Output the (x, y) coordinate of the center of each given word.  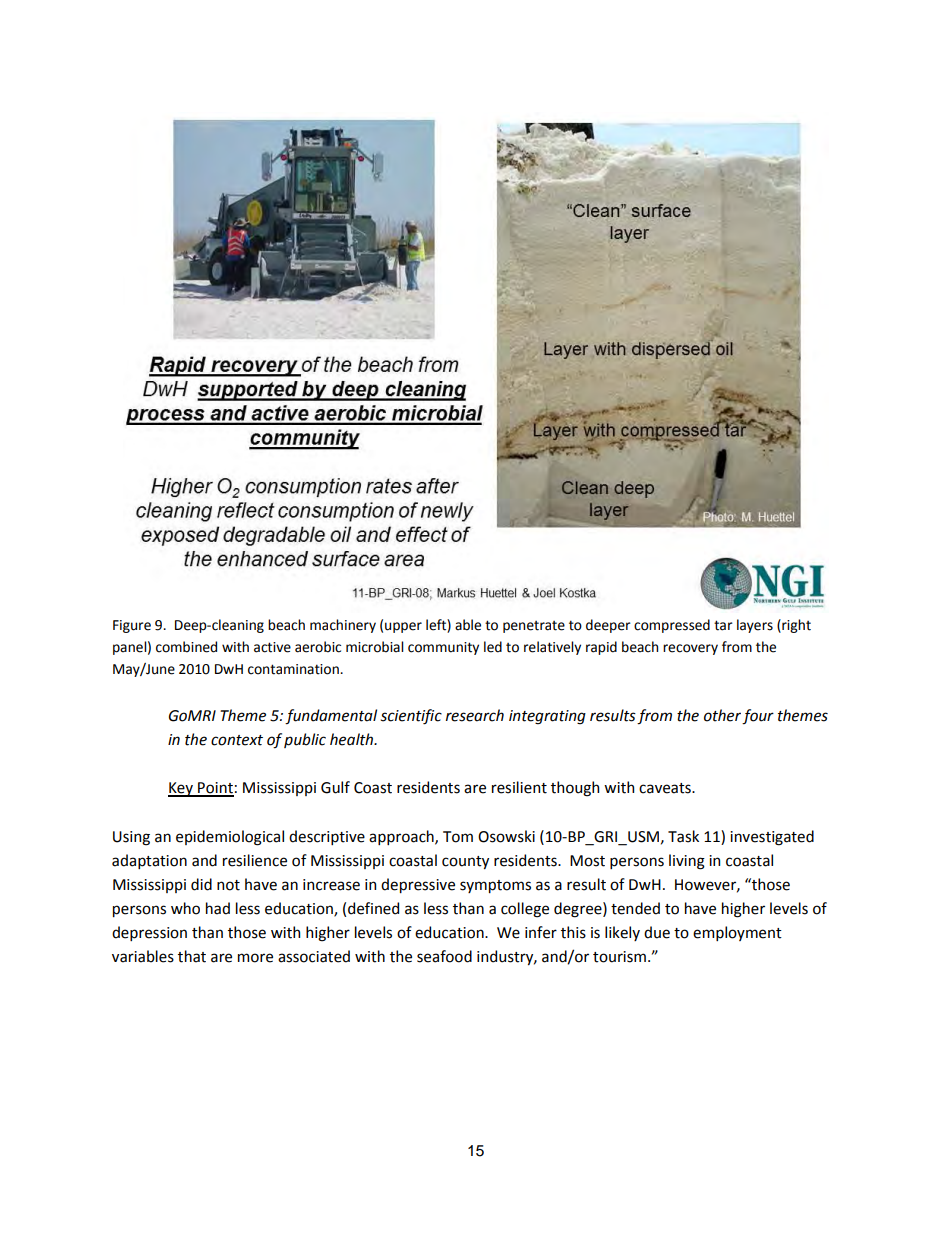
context (237, 740)
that (192, 956)
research (475, 715)
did (201, 884)
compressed (672, 626)
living (687, 862)
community (443, 648)
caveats (666, 788)
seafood (444, 956)
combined (186, 647)
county (465, 862)
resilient (519, 787)
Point (215, 789)
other (723, 716)
